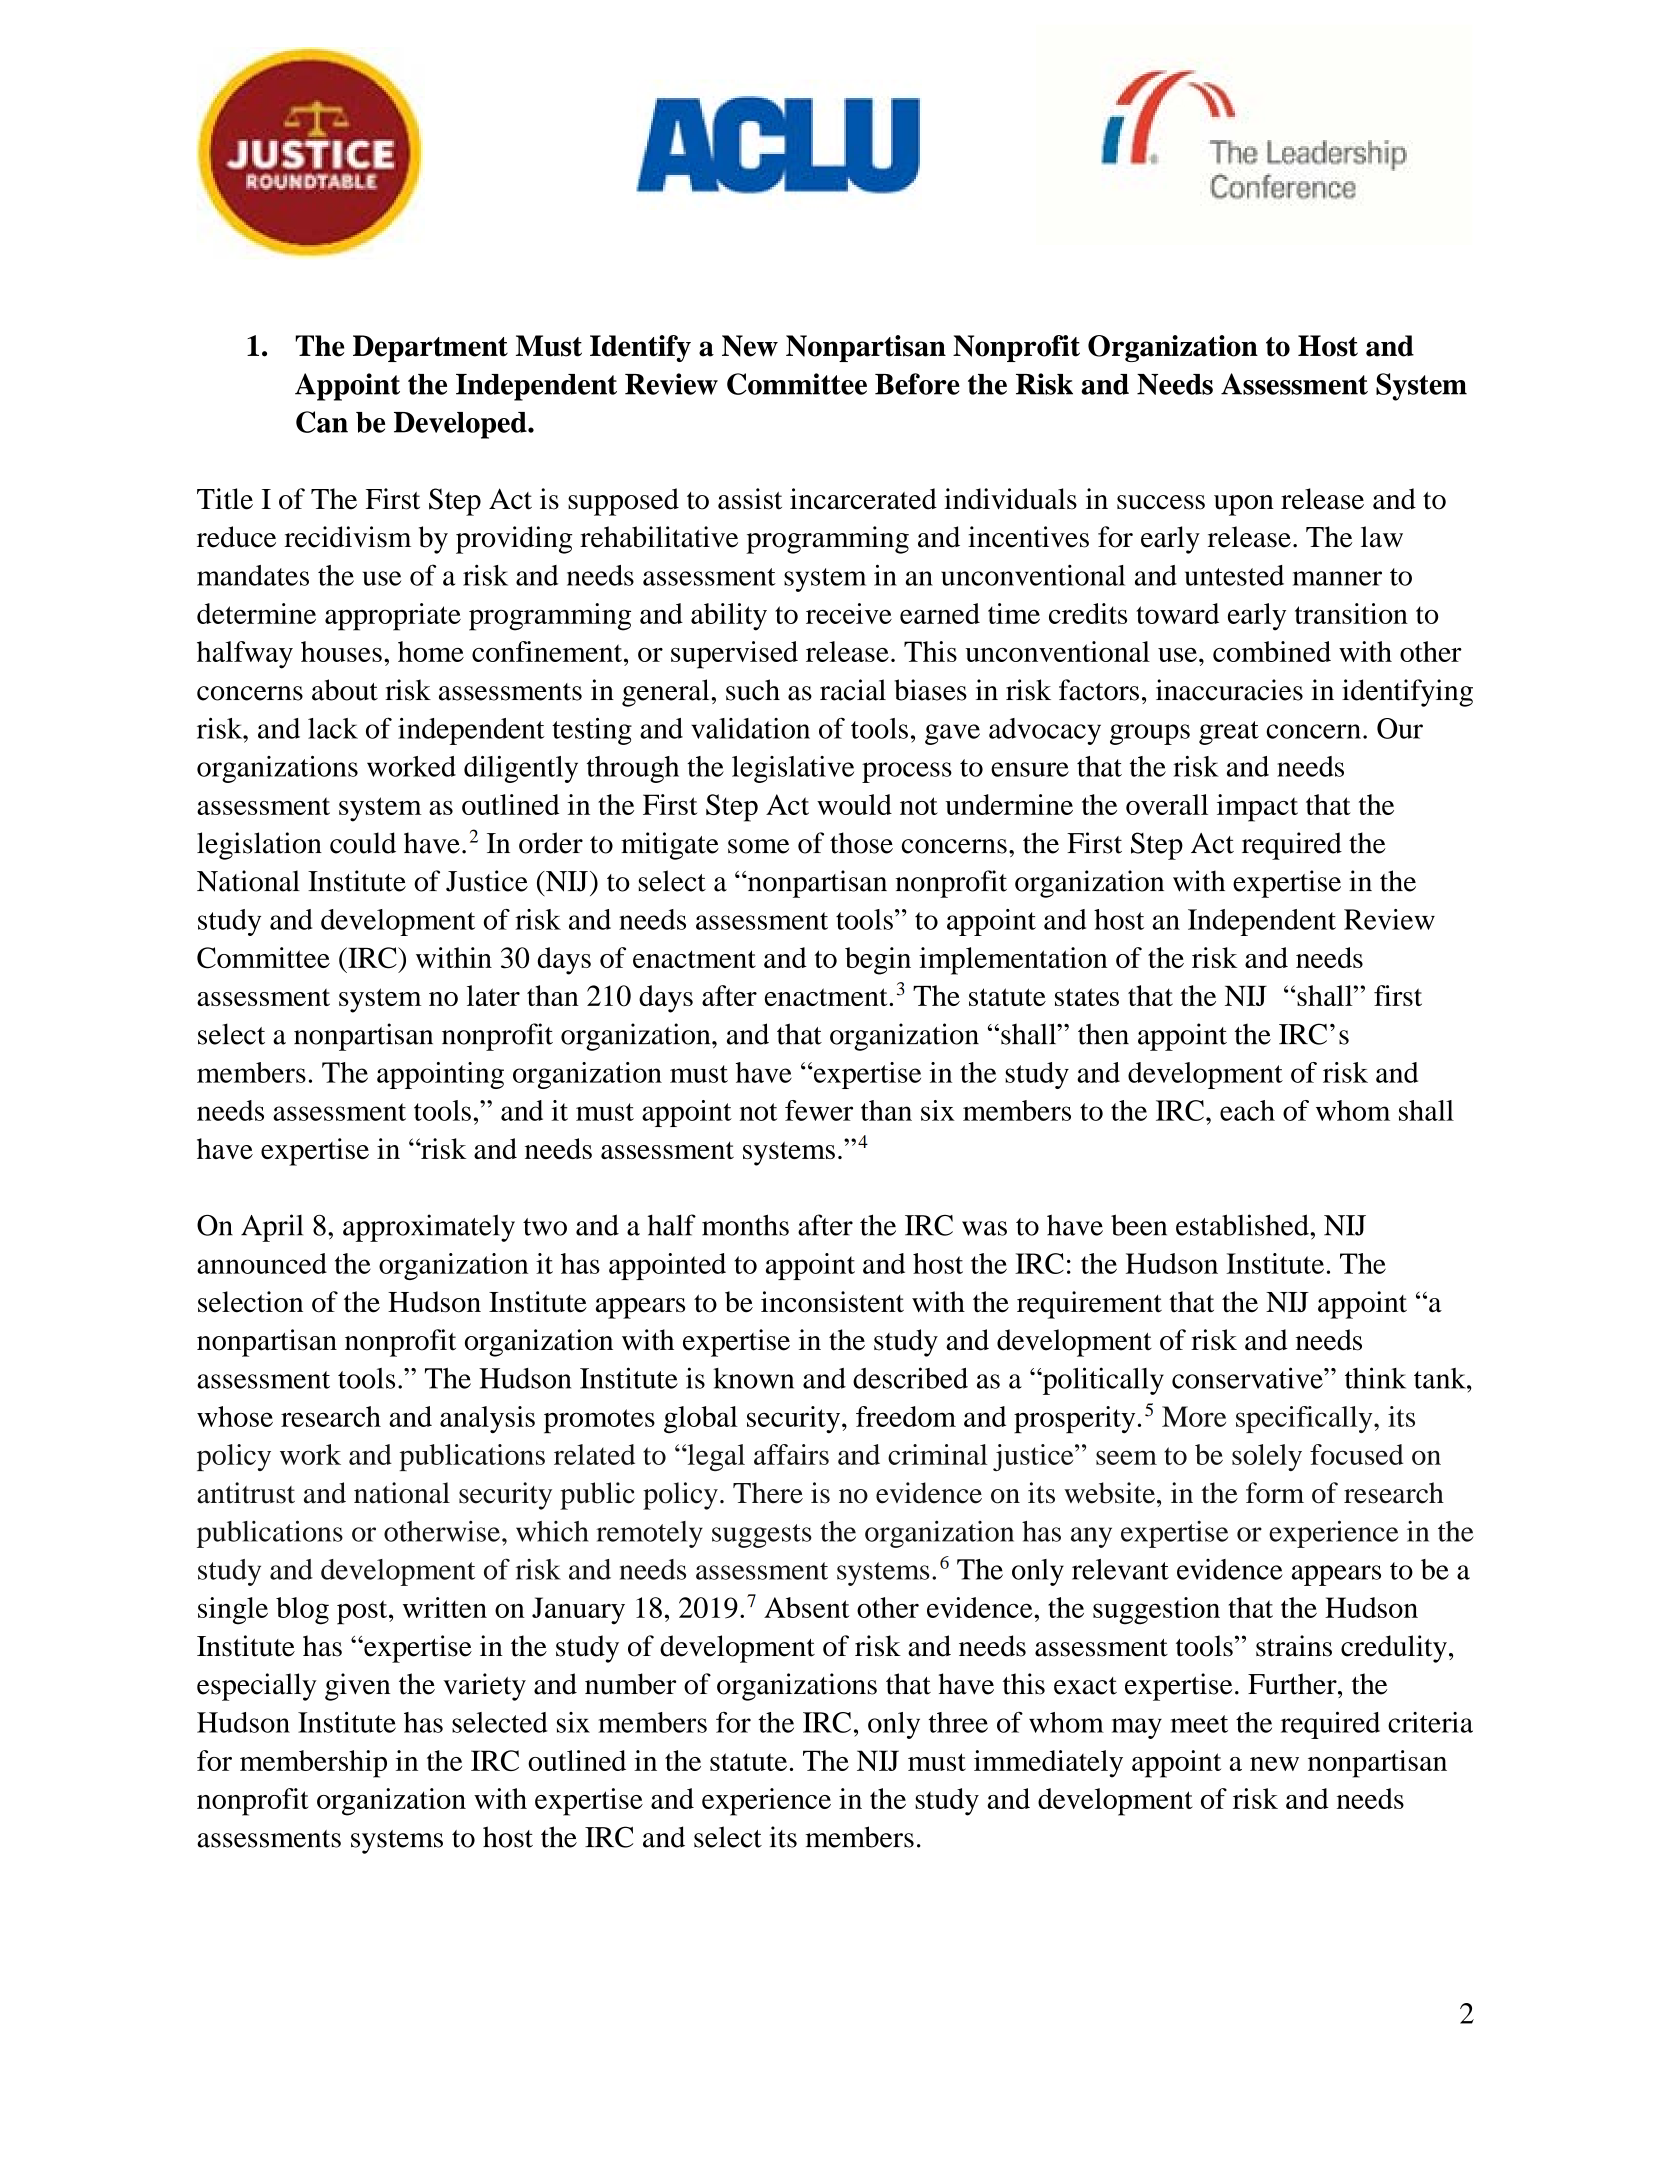  What do you see at coordinates (322, 422) in the screenshot?
I see `Can` at bounding box center [322, 422].
